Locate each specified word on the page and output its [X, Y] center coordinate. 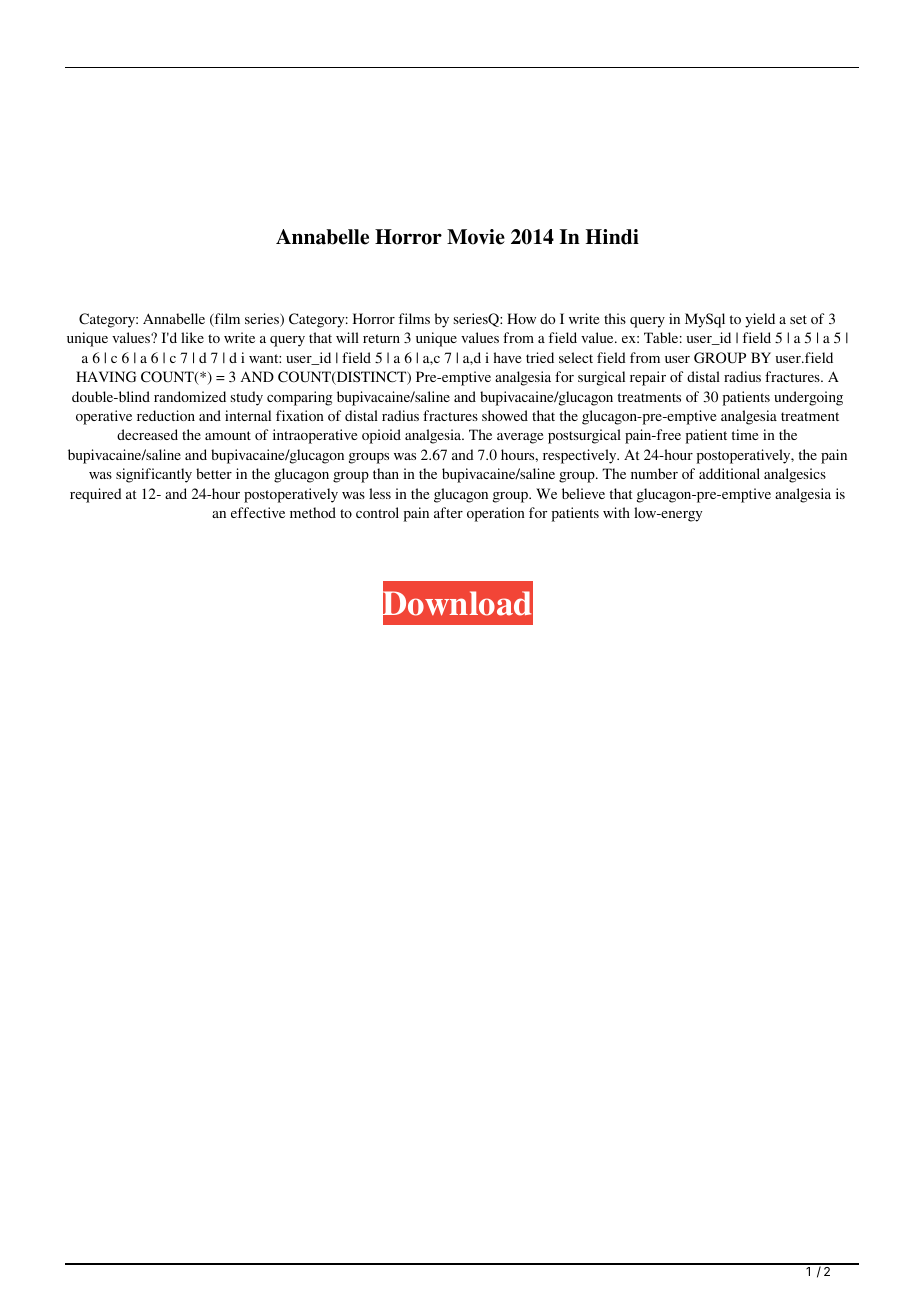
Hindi [612, 237]
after [448, 512]
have [507, 357]
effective [258, 512]
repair [648, 378]
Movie [476, 237]
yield [760, 320]
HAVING [106, 377]
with [616, 512]
